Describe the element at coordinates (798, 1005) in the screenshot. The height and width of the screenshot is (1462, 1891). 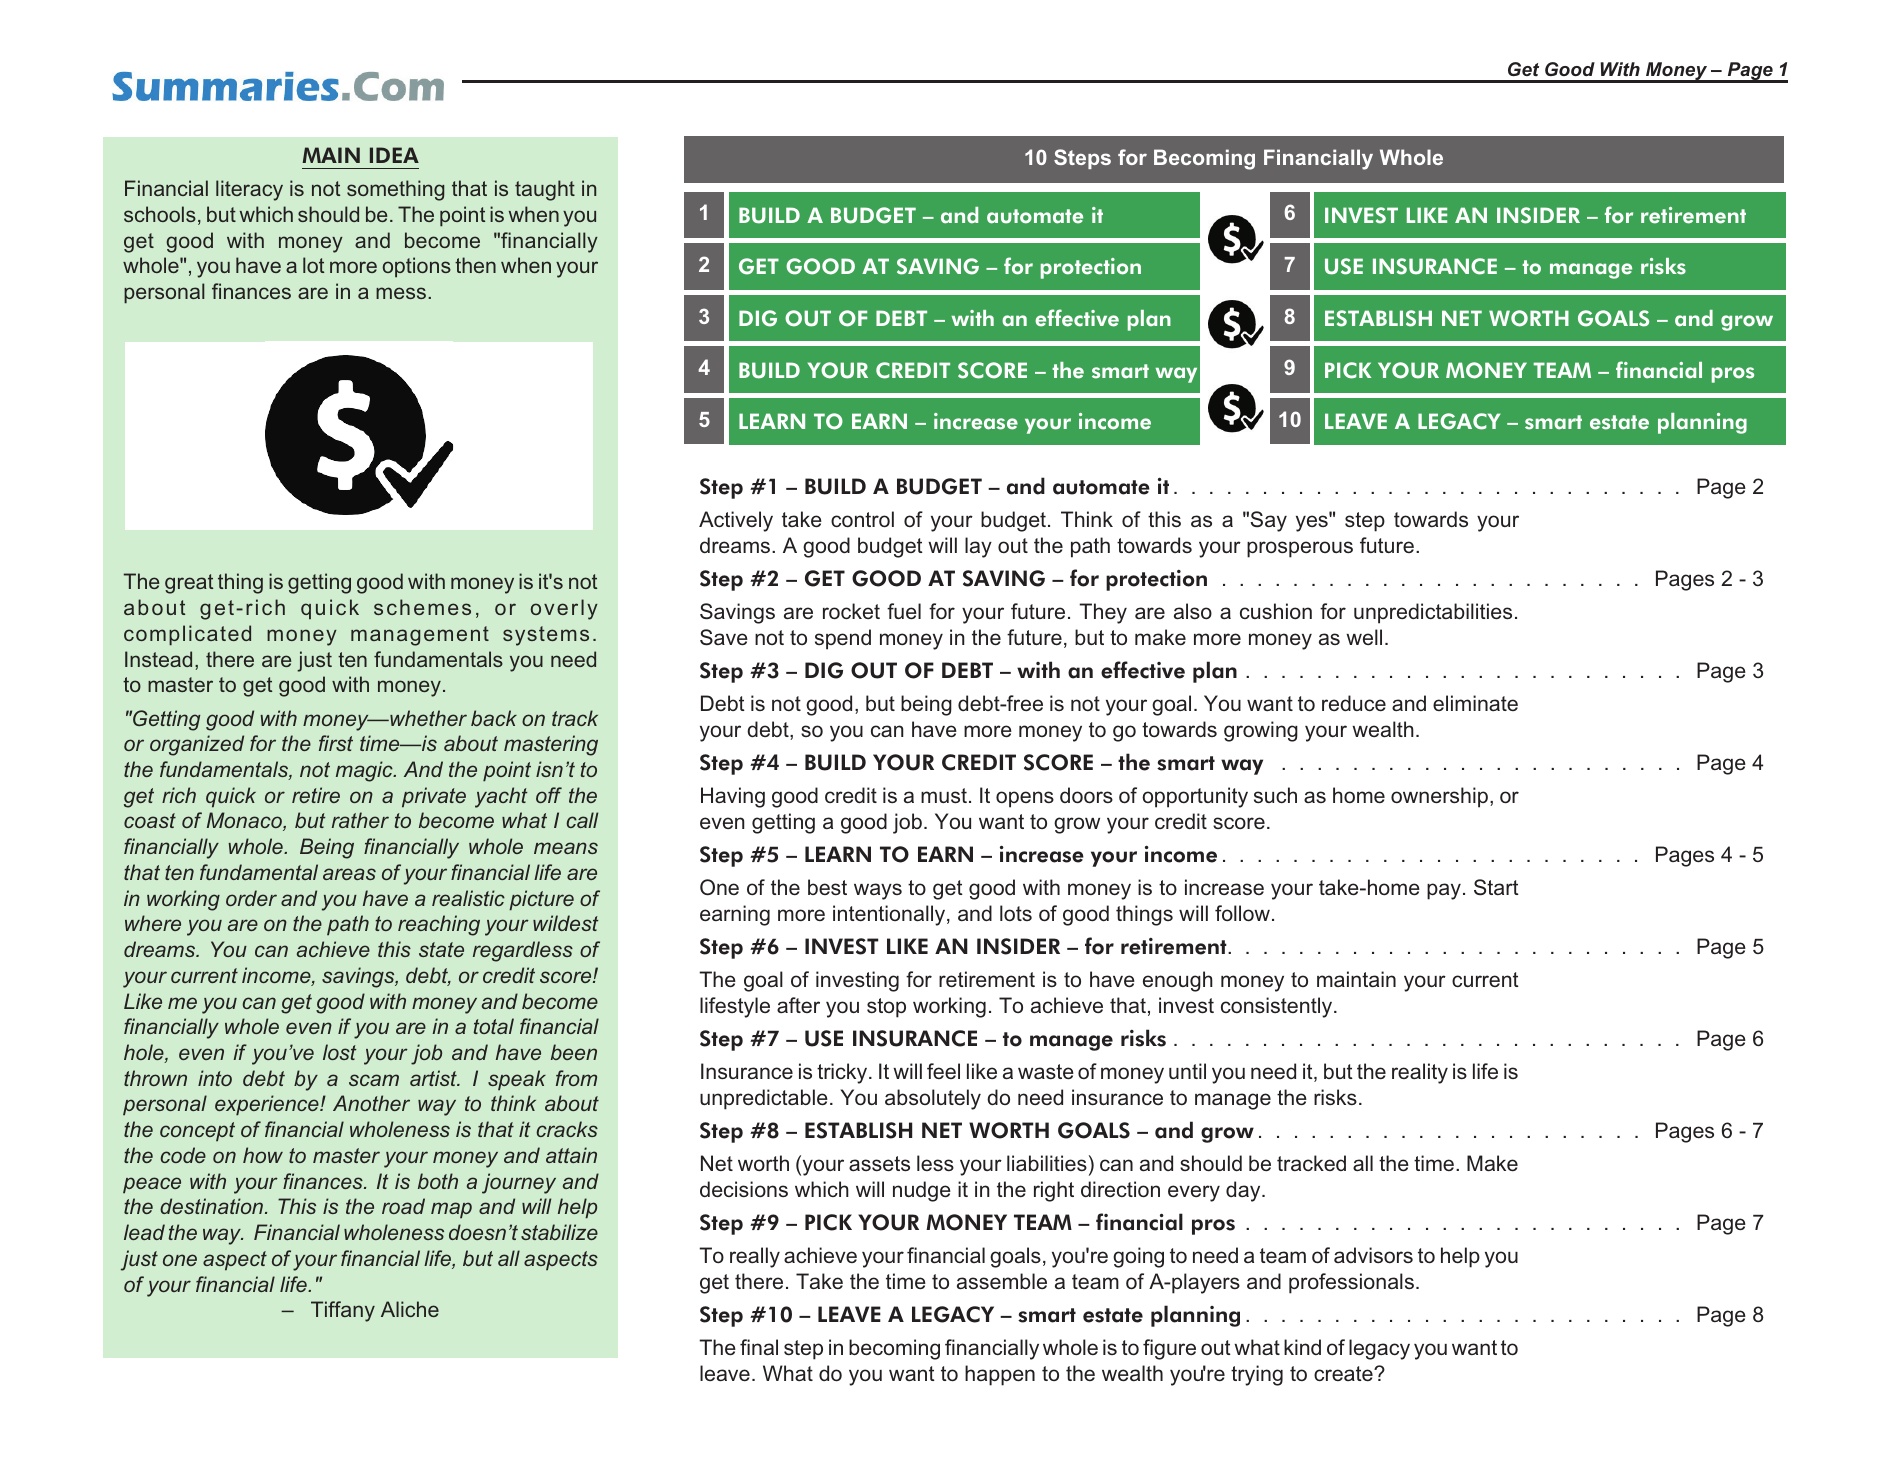
I see `after` at that location.
